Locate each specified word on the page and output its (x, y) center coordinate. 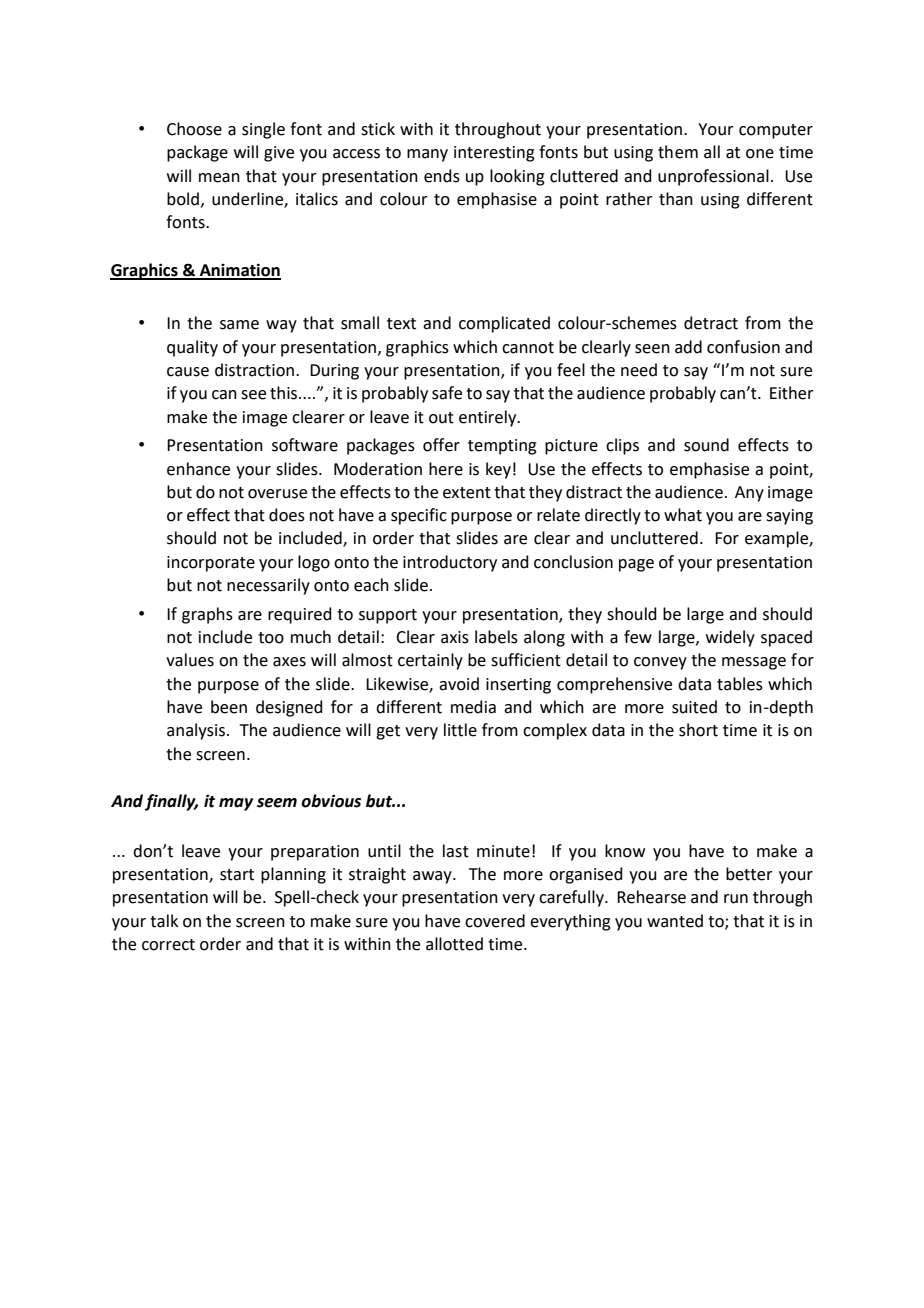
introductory (450, 563)
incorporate (211, 564)
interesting (494, 154)
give (279, 154)
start (237, 875)
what (683, 515)
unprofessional (713, 177)
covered (495, 921)
